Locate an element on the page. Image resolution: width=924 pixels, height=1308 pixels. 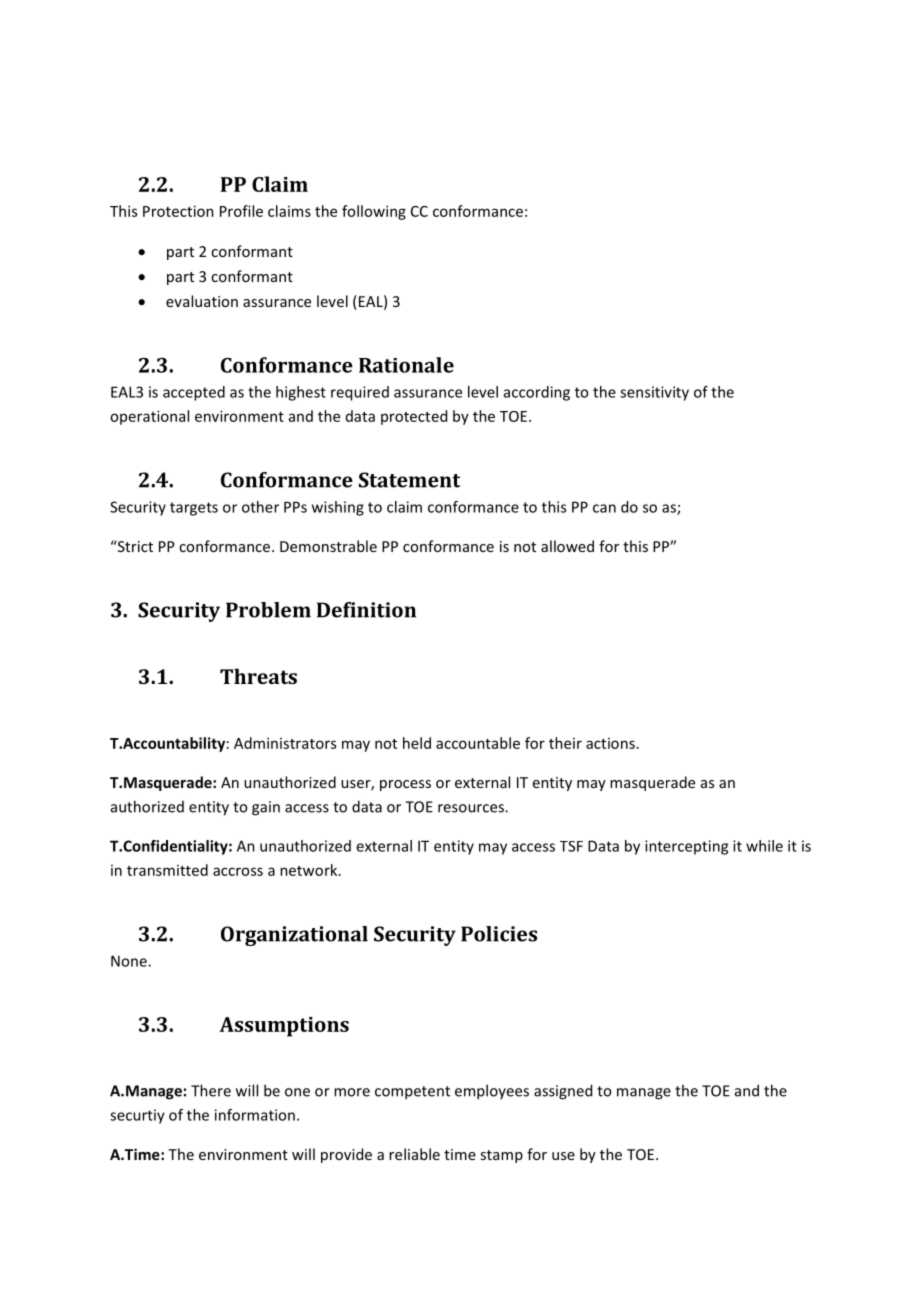
Protection is located at coordinates (178, 211).
